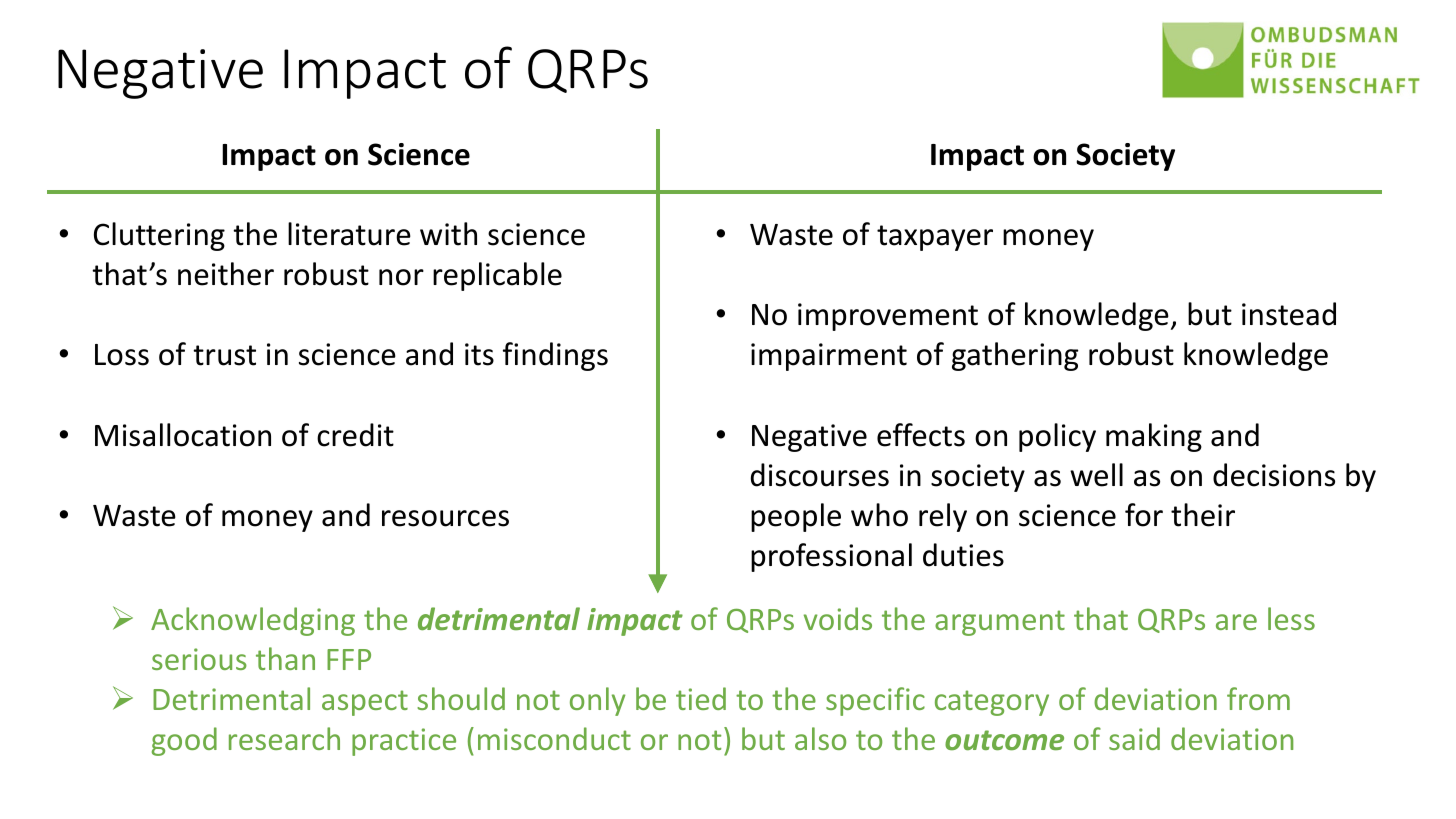 Image resolution: width=1456 pixels, height=819 pixels. Describe the element at coordinates (1154, 437) in the screenshot. I see `making` at that location.
